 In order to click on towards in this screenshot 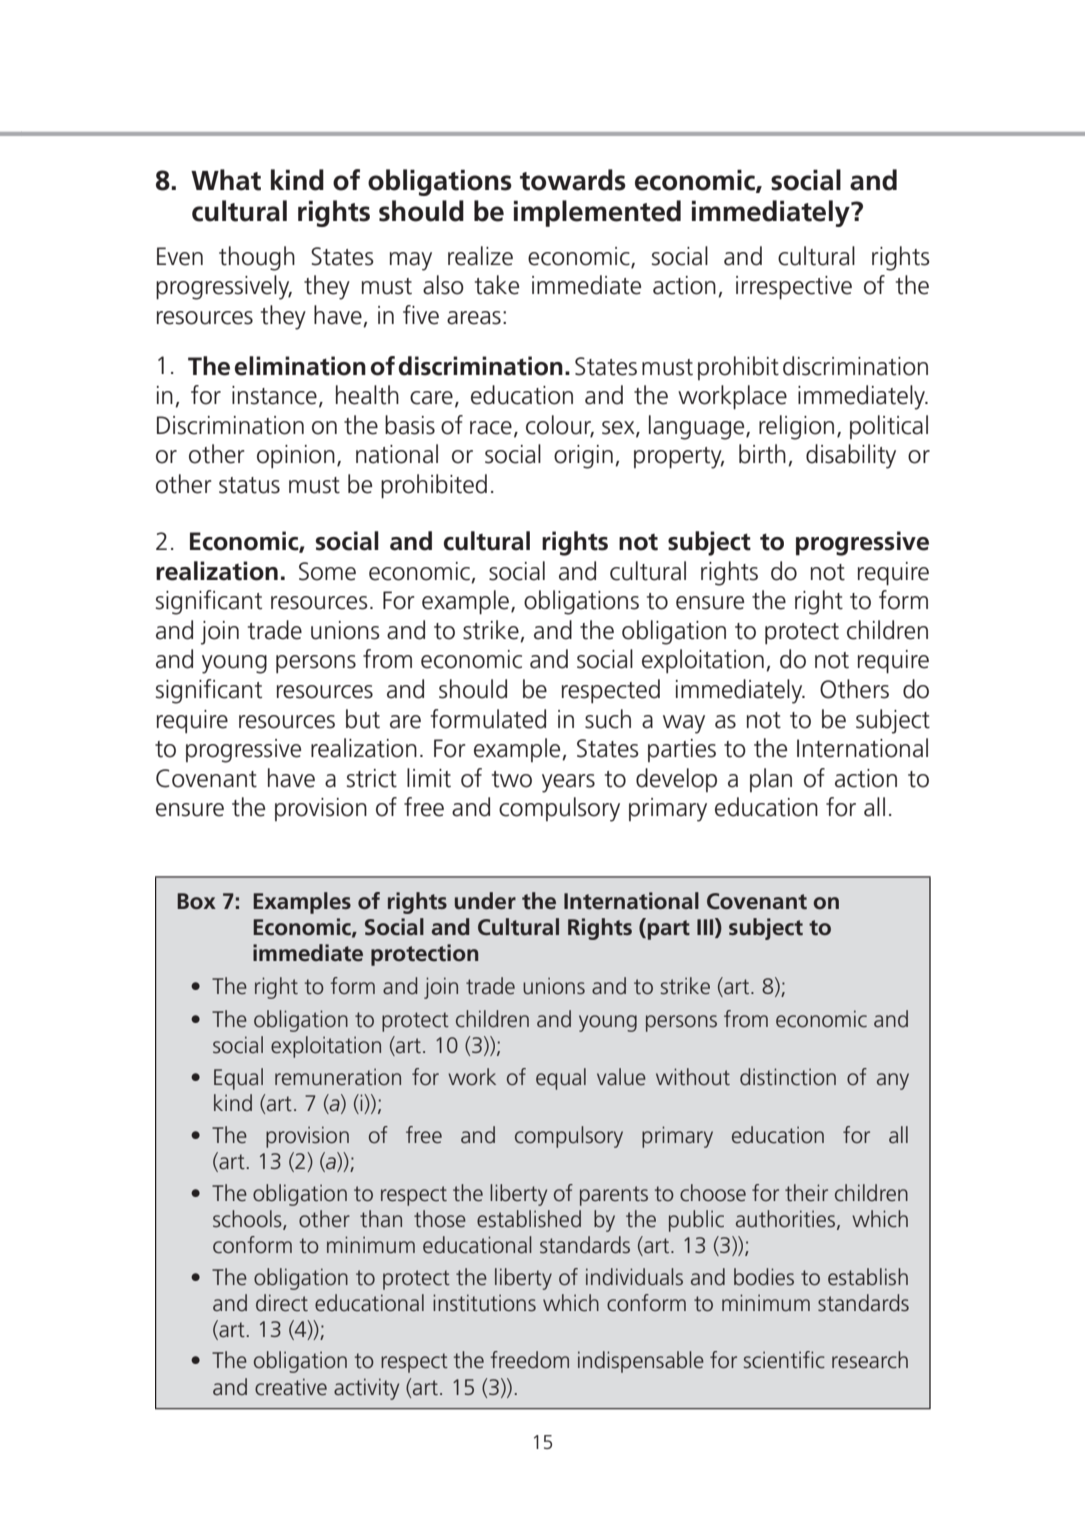, I will do `click(573, 180)`.
